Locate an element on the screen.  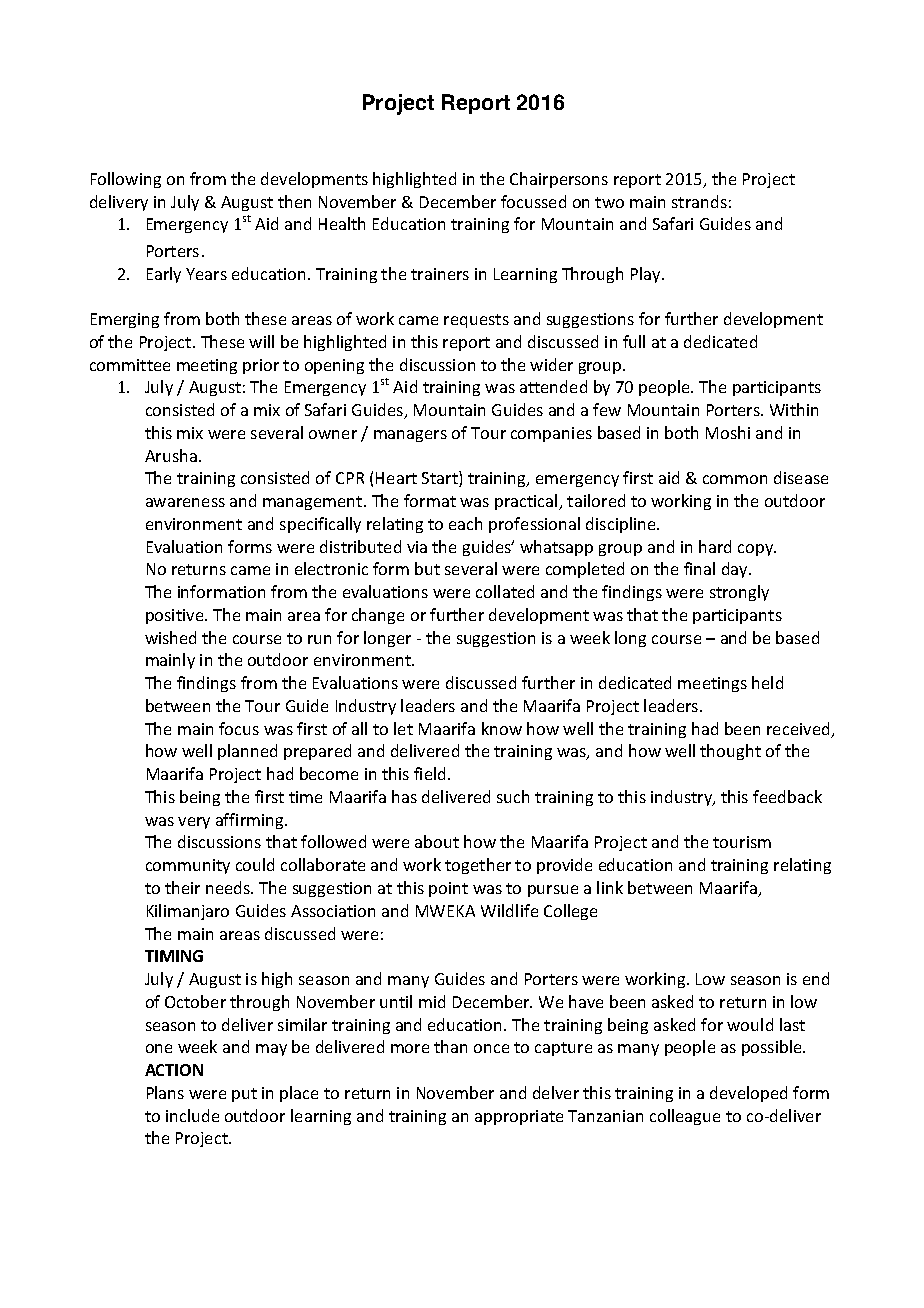
than is located at coordinates (450, 1046).
